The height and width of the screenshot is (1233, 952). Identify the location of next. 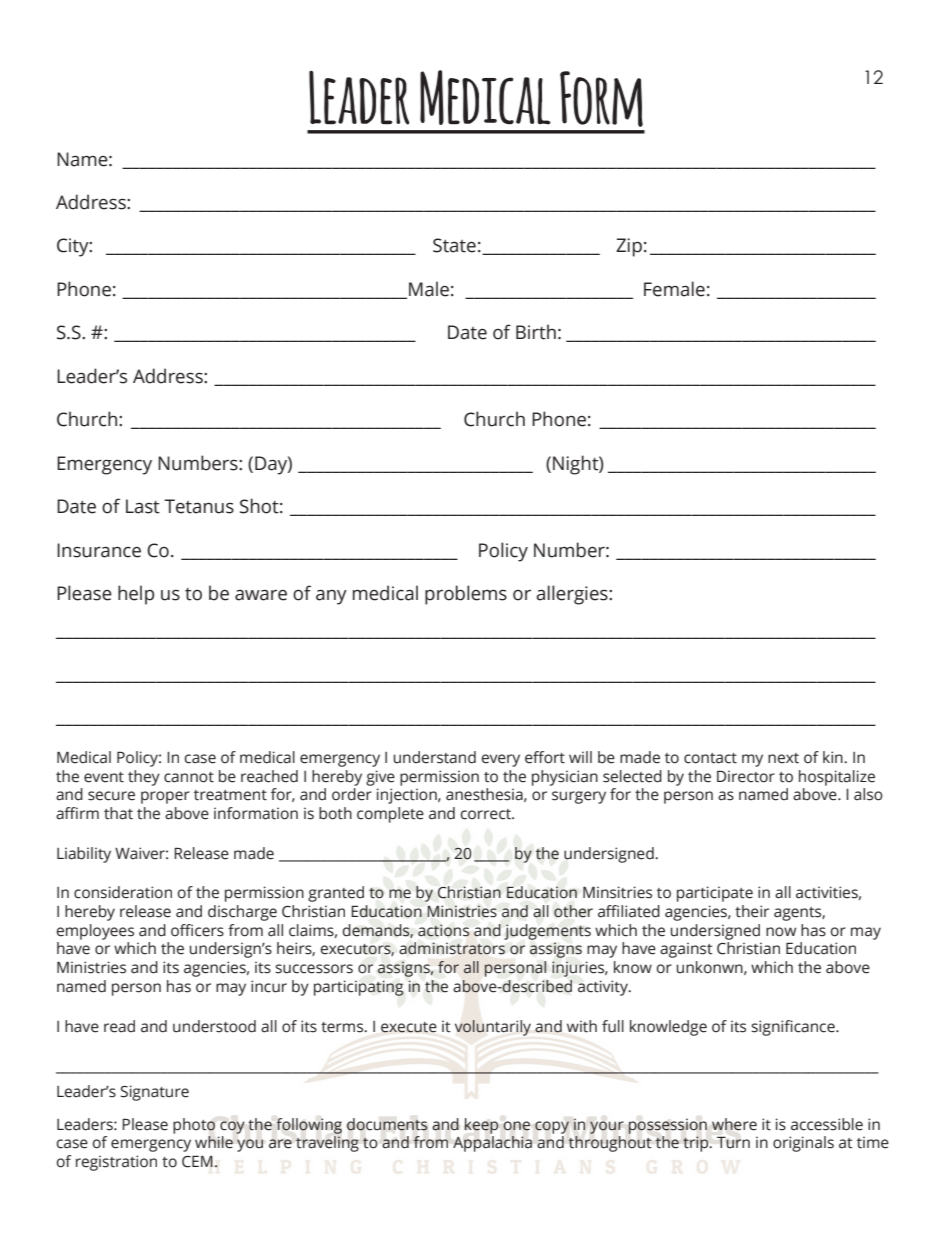
(783, 758).
